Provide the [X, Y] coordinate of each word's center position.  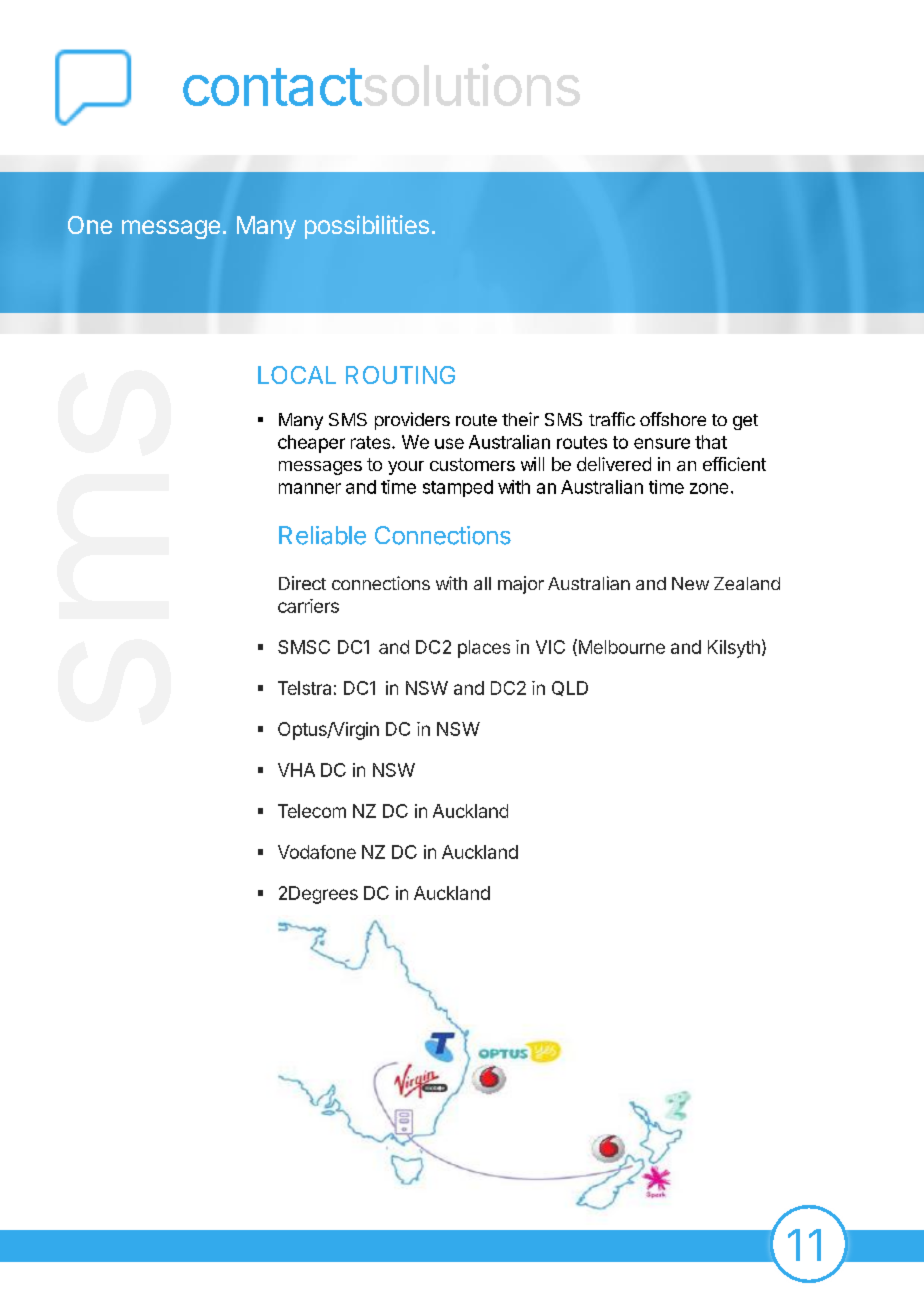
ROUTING [400, 375]
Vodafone [317, 852]
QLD [570, 688]
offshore [673, 419]
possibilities [367, 227]
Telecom [312, 811]
